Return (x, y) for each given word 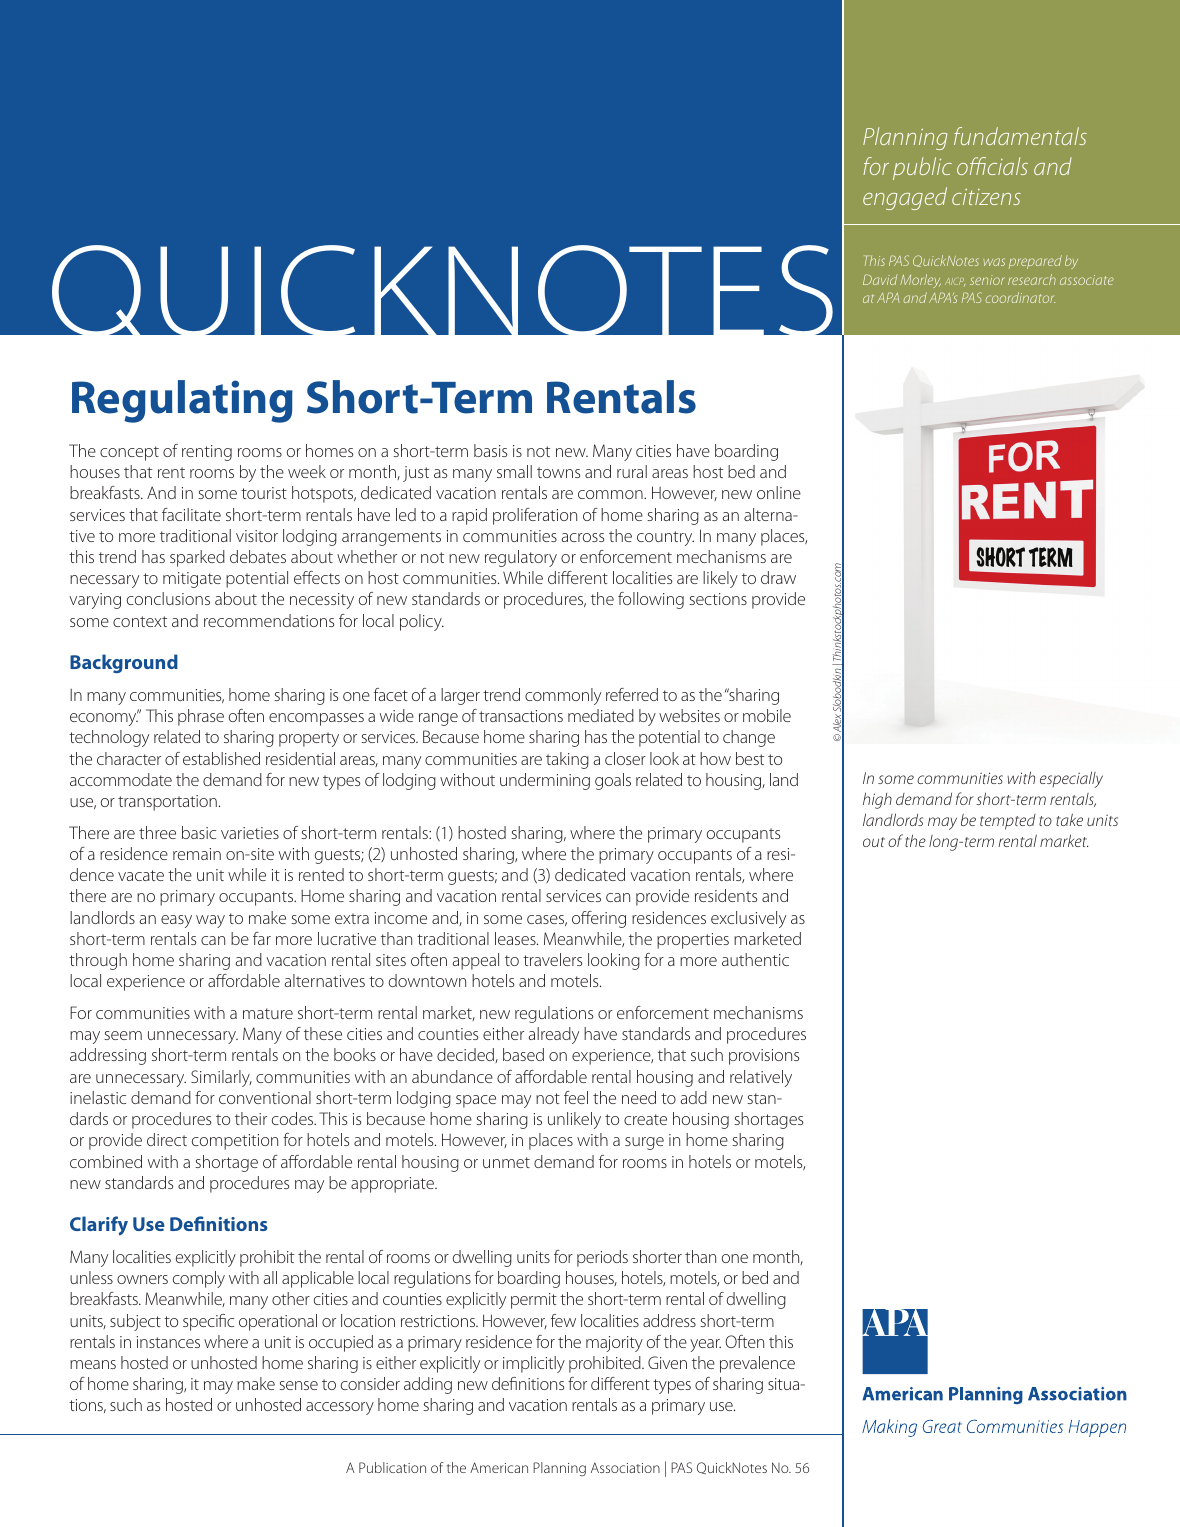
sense (298, 1385)
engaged (905, 198)
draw (778, 577)
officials (992, 166)
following (651, 600)
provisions (764, 1057)
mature (268, 1013)
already (554, 1035)
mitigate (192, 580)
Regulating (182, 401)
